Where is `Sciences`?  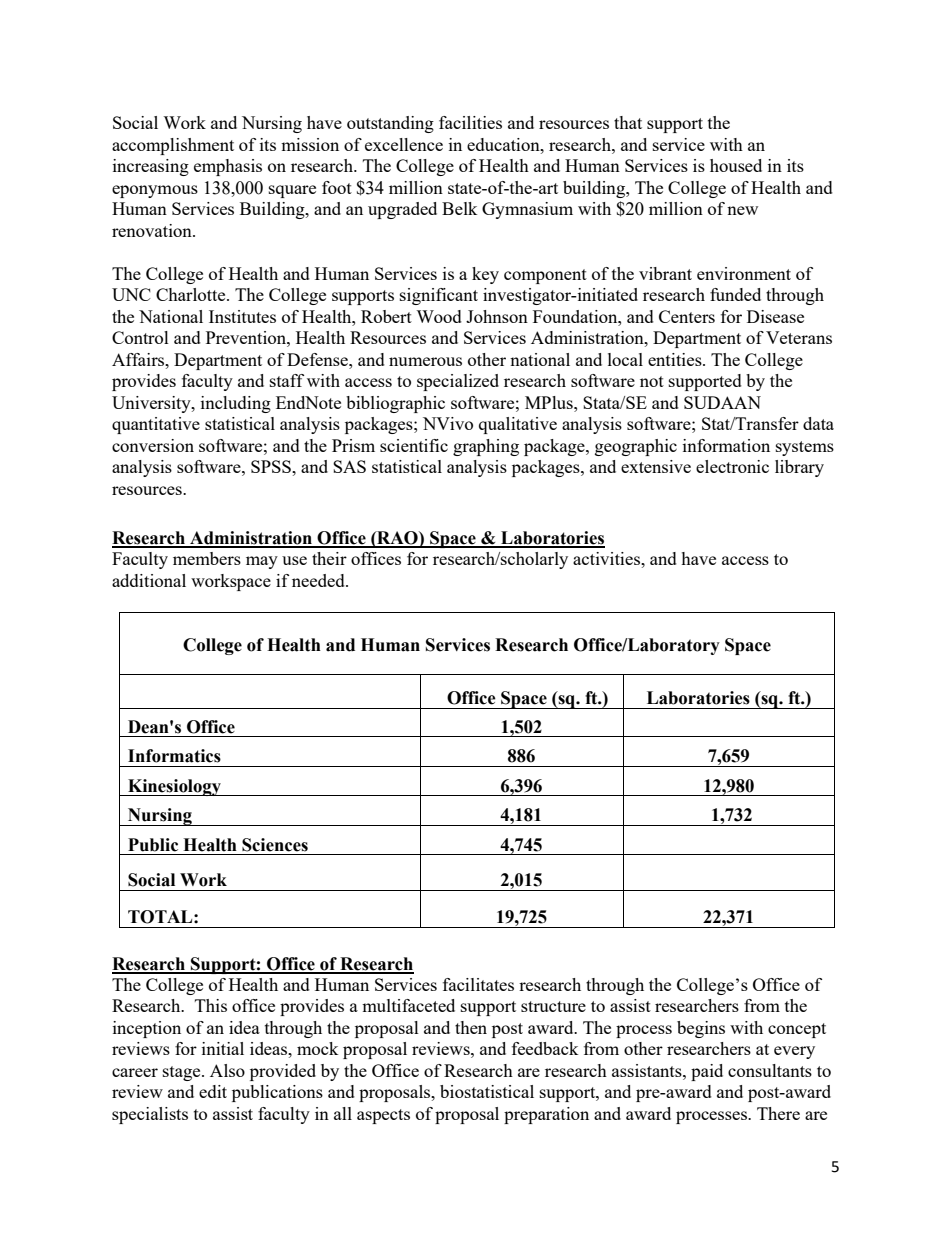 Sciences is located at coordinates (275, 845).
